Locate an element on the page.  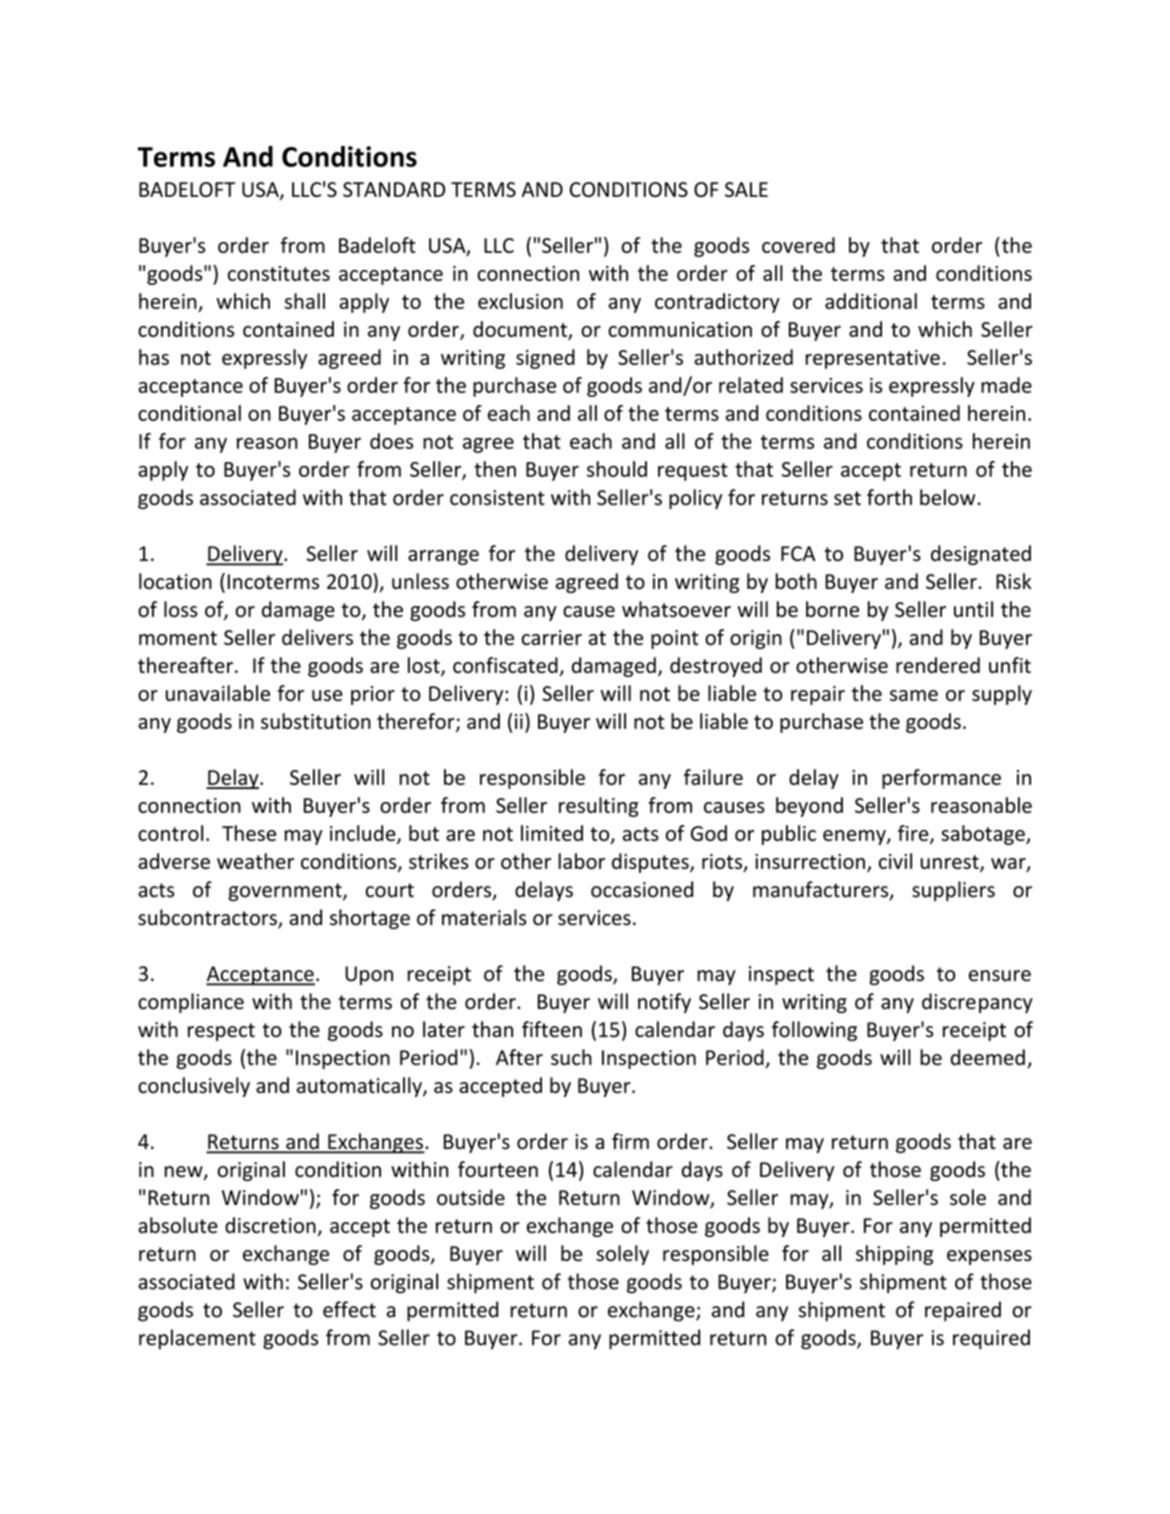
exclusion is located at coordinates (520, 301).
